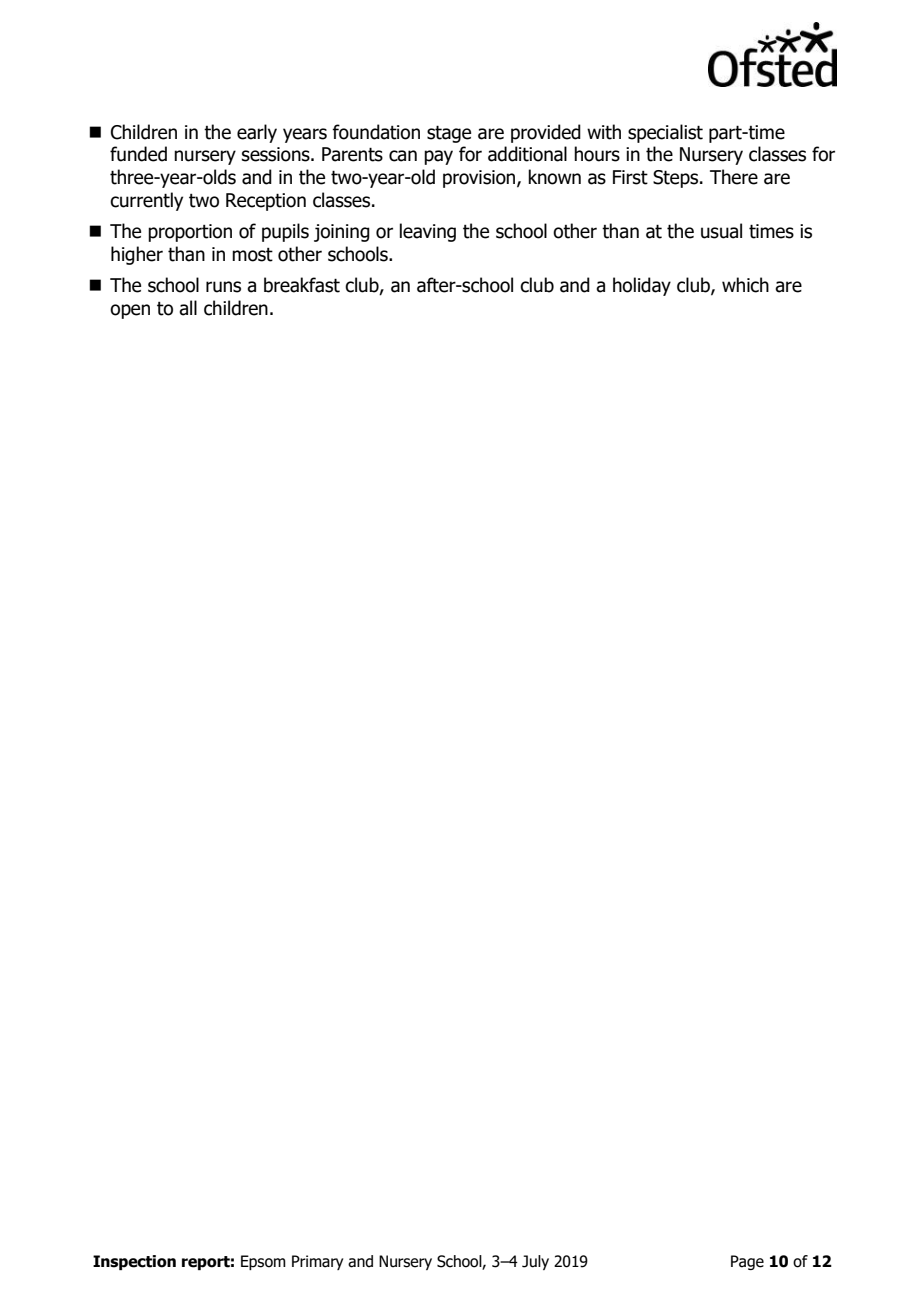  I want to click on pay, so click(438, 157).
